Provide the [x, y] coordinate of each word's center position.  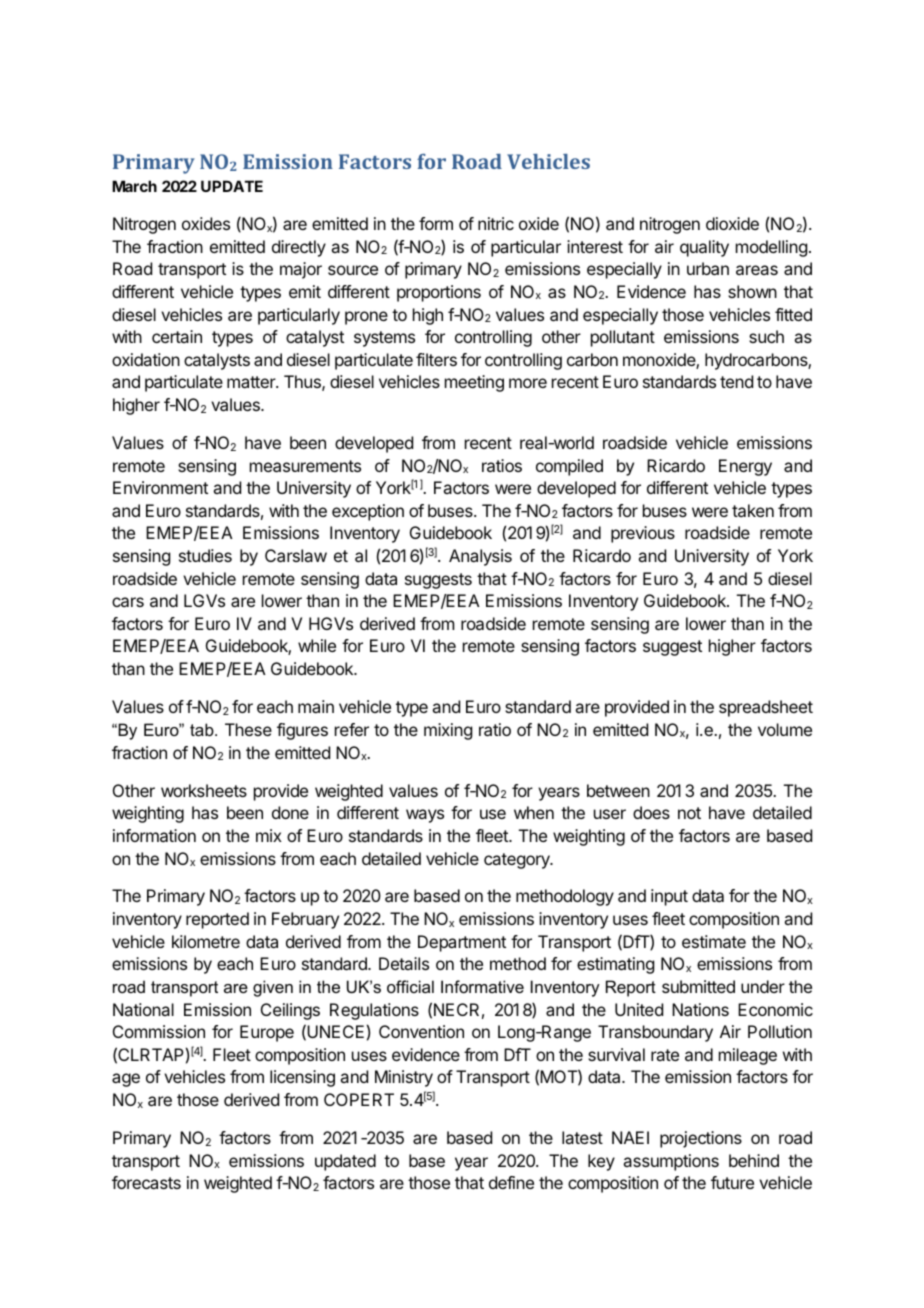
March [134, 186]
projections [701, 1139]
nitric [496, 223]
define [511, 1182]
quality [704, 248]
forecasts [146, 1182]
